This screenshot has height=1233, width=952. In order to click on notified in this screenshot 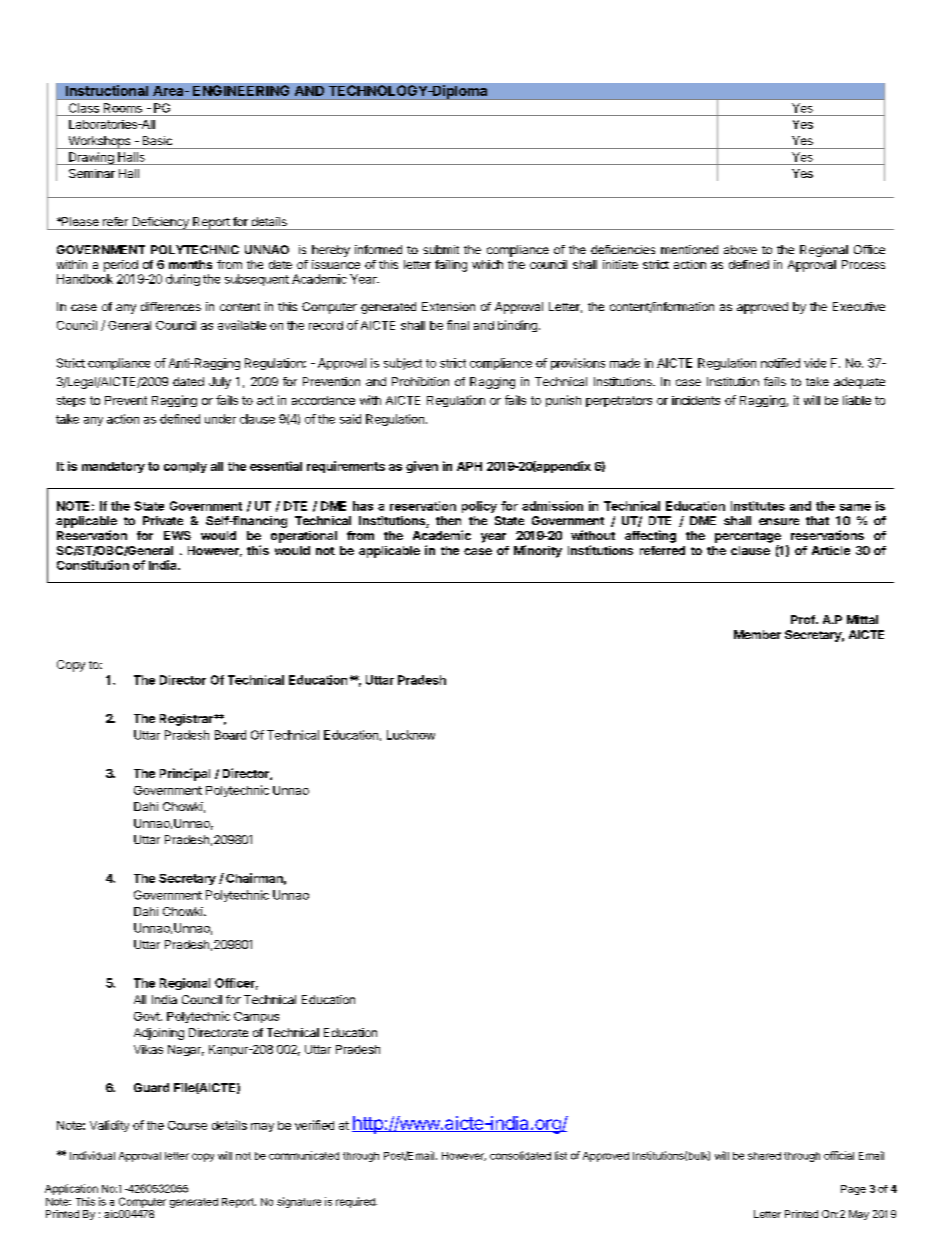, I will do `click(780, 363)`.
